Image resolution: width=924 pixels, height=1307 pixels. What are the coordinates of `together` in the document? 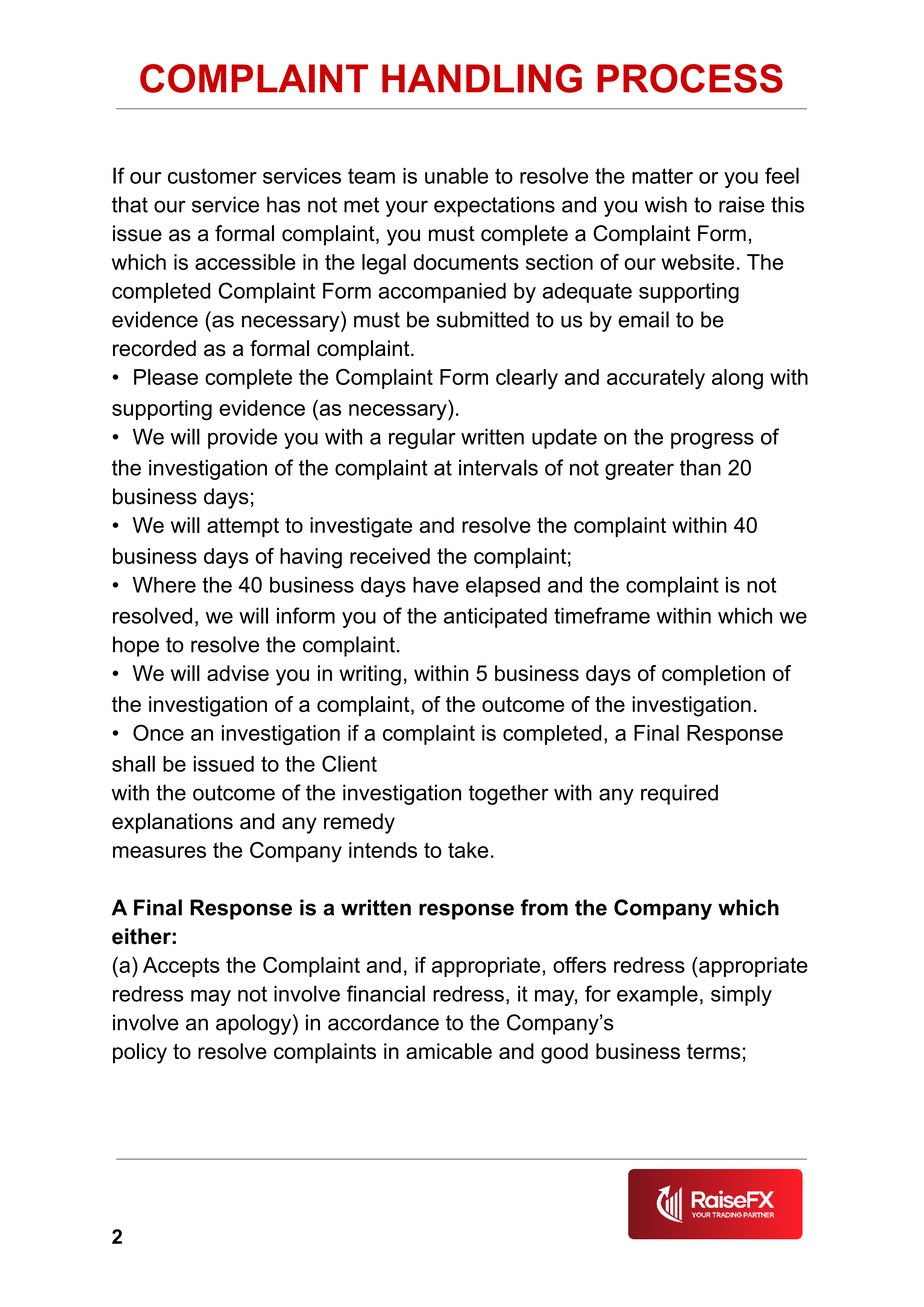 It's located at (509, 794).
